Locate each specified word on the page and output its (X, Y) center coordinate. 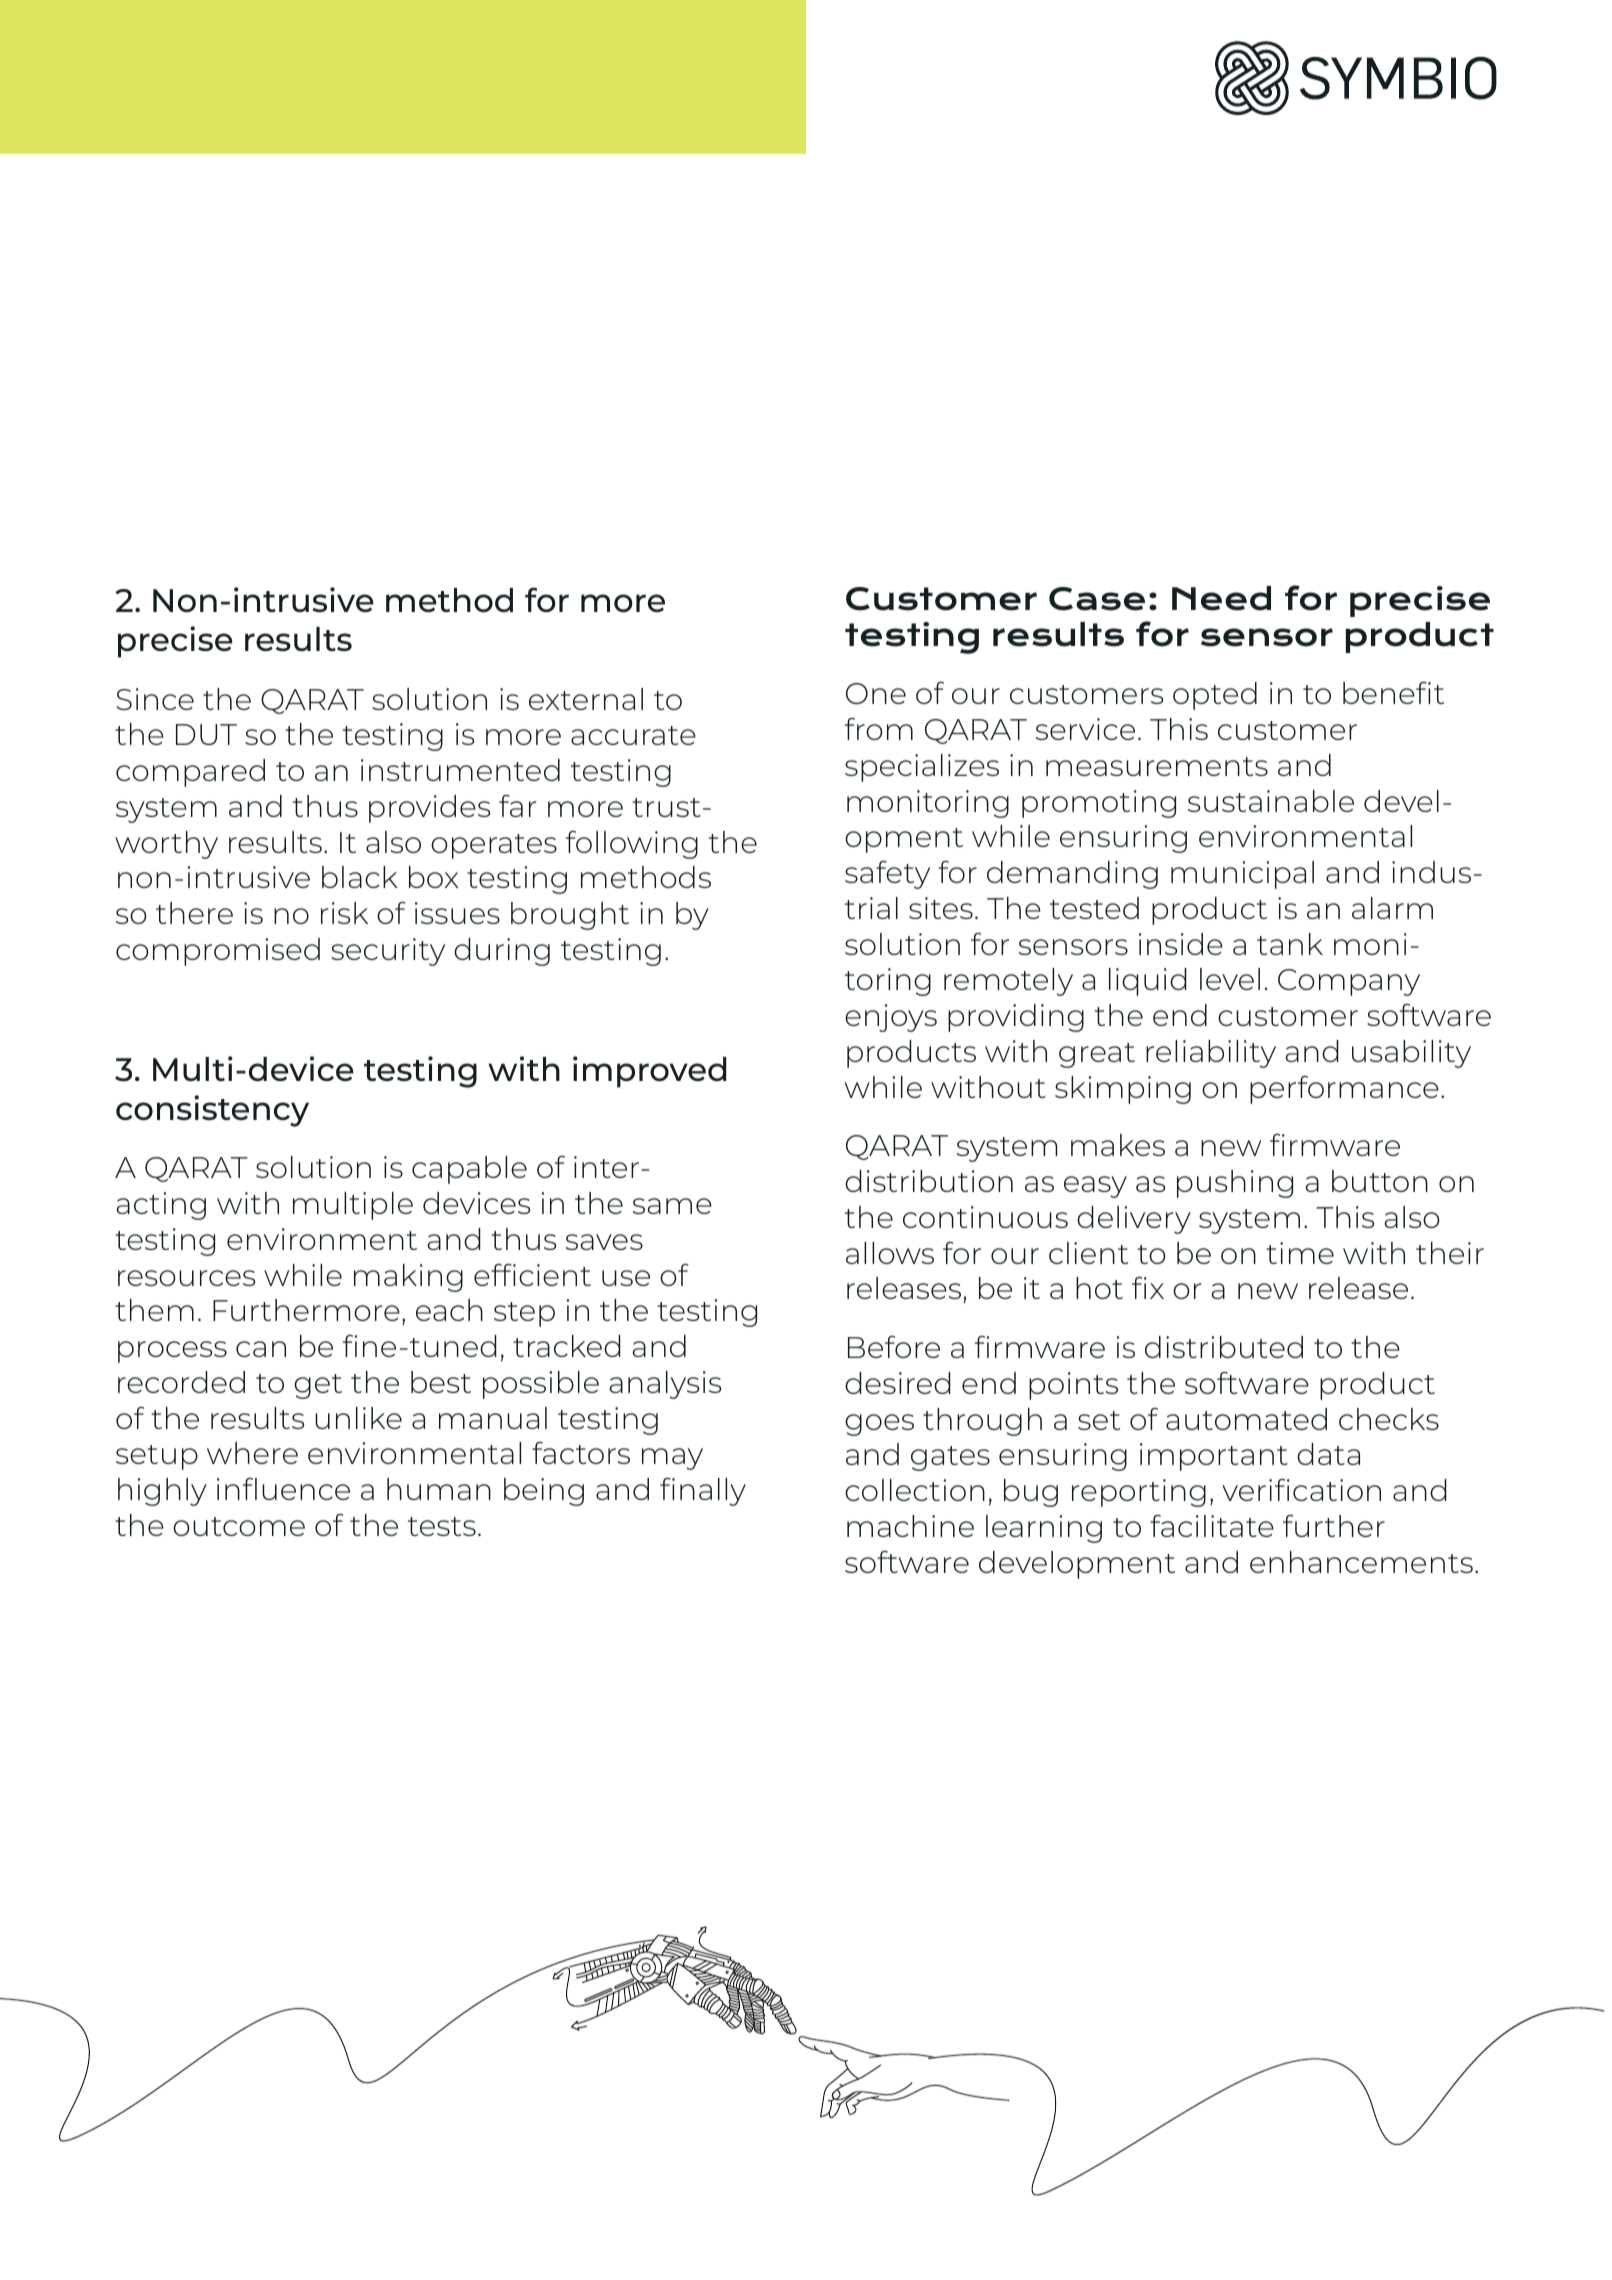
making (408, 1278)
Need (1221, 598)
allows (890, 1253)
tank (1290, 944)
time (1300, 1253)
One (876, 693)
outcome (239, 1526)
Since (155, 699)
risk (344, 913)
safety (887, 875)
